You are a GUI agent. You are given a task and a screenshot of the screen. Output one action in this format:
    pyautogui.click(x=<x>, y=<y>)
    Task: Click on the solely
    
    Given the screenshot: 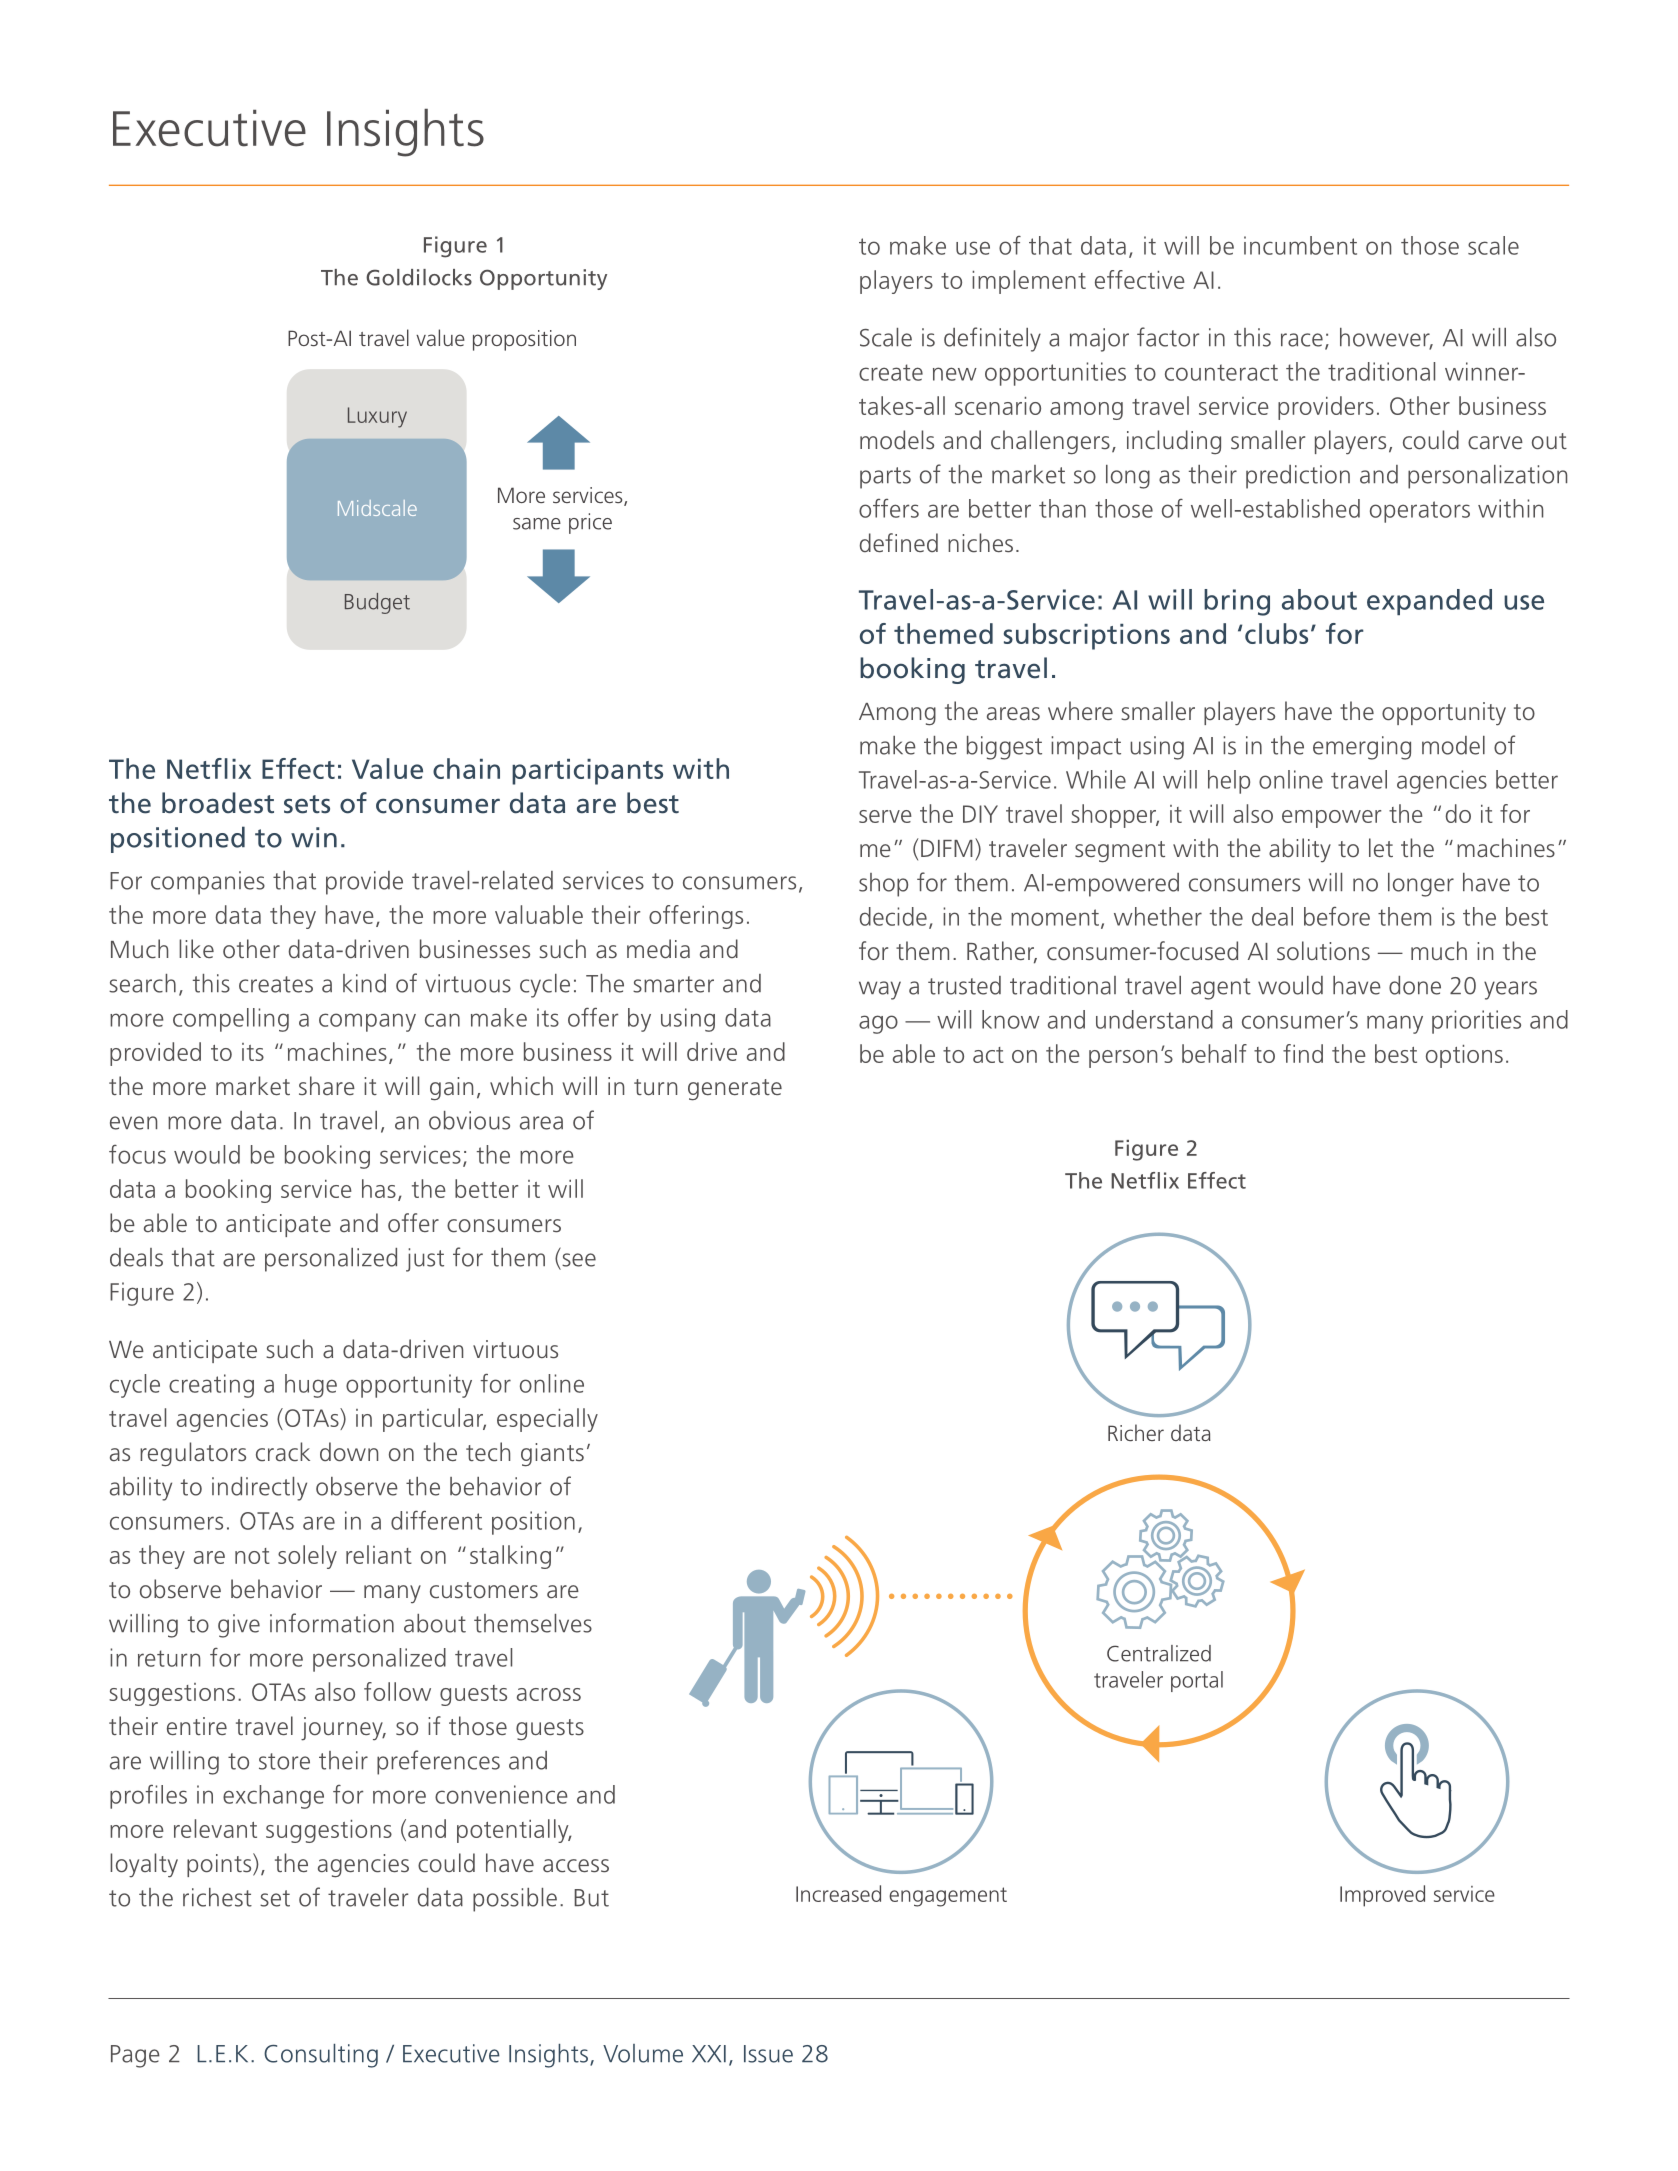 What is the action you would take?
    pyautogui.click(x=307, y=1557)
